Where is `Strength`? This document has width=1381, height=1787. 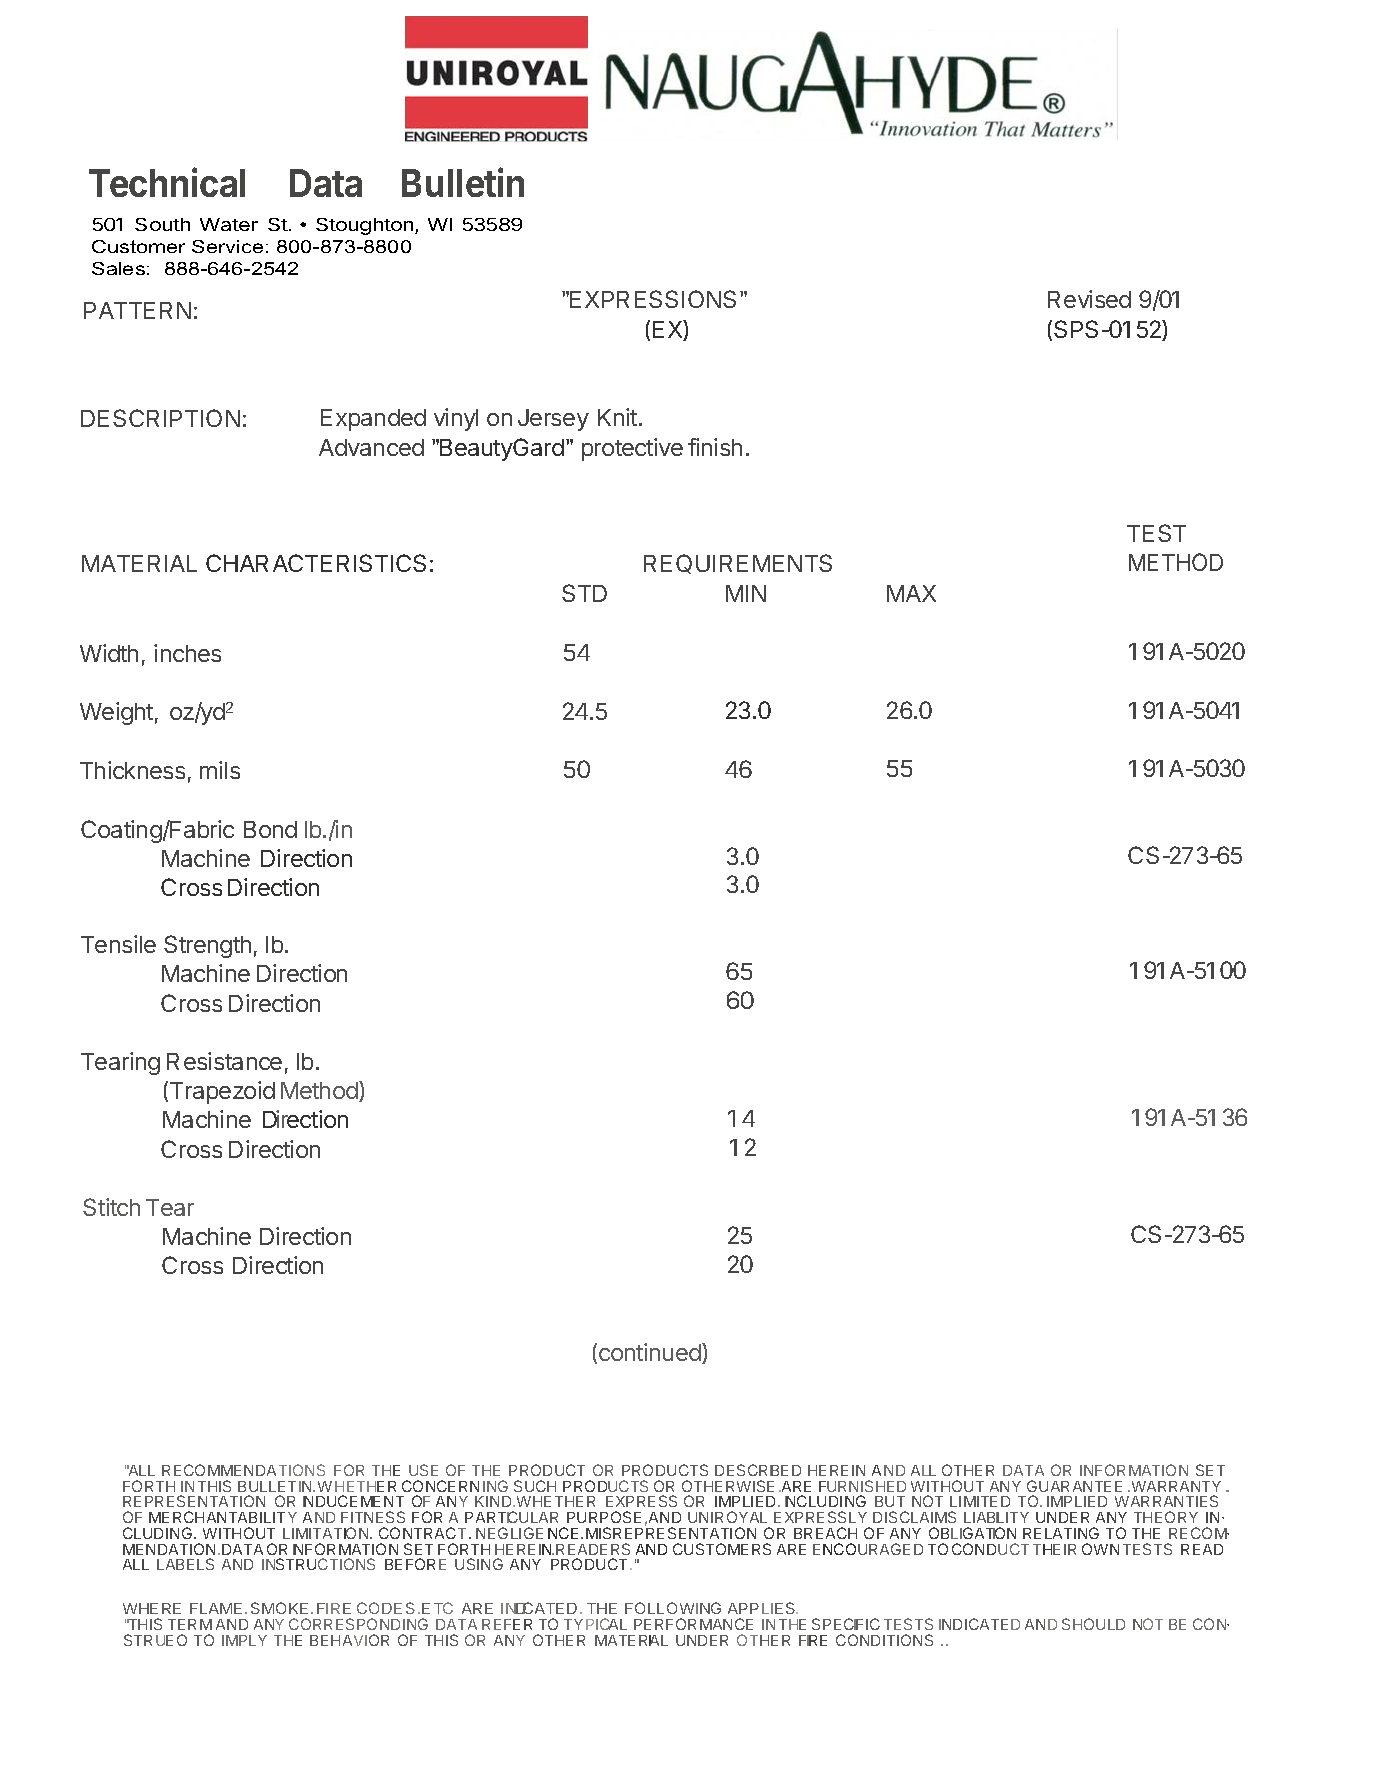 Strength is located at coordinates (207, 946).
